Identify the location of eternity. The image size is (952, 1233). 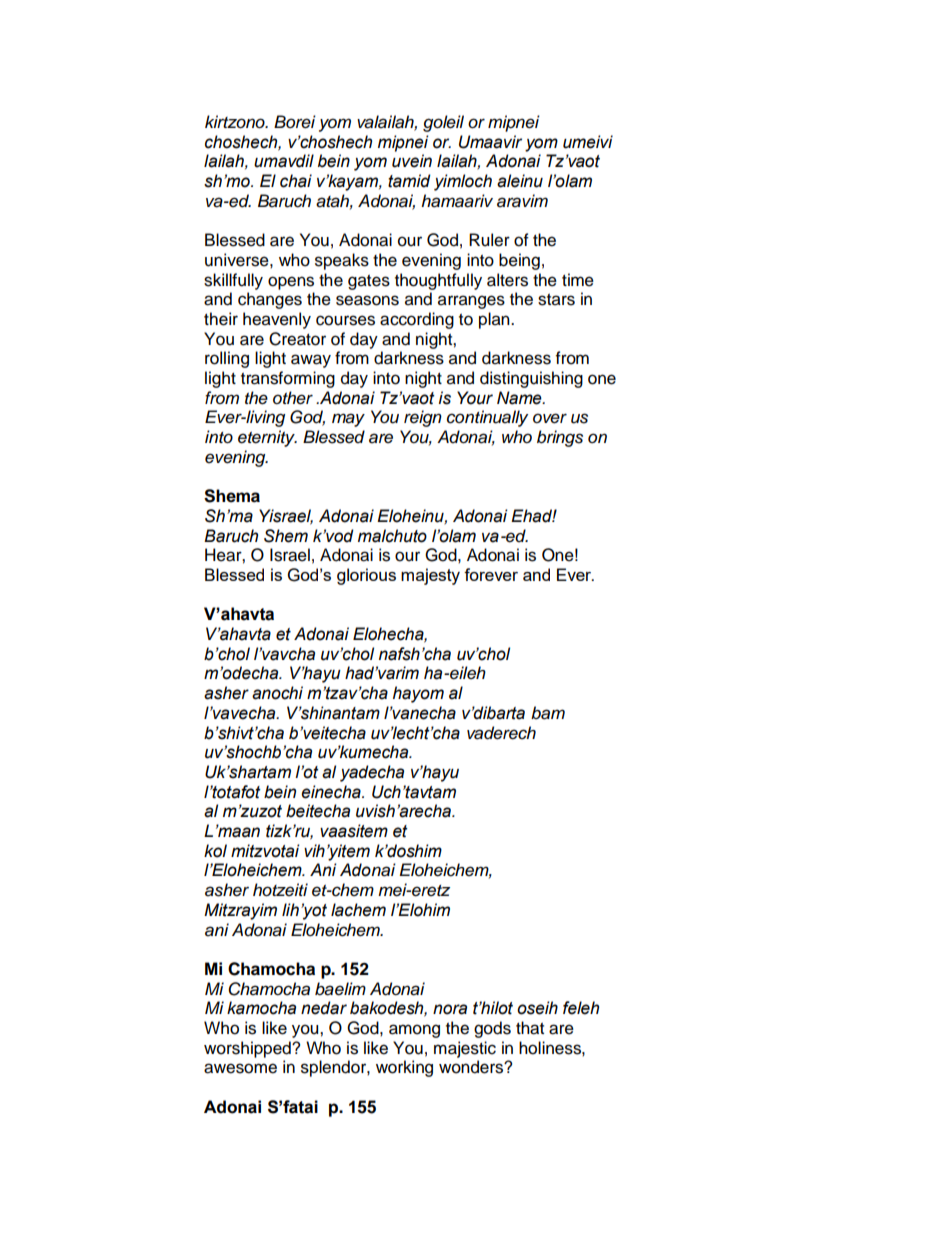
(267, 438).
